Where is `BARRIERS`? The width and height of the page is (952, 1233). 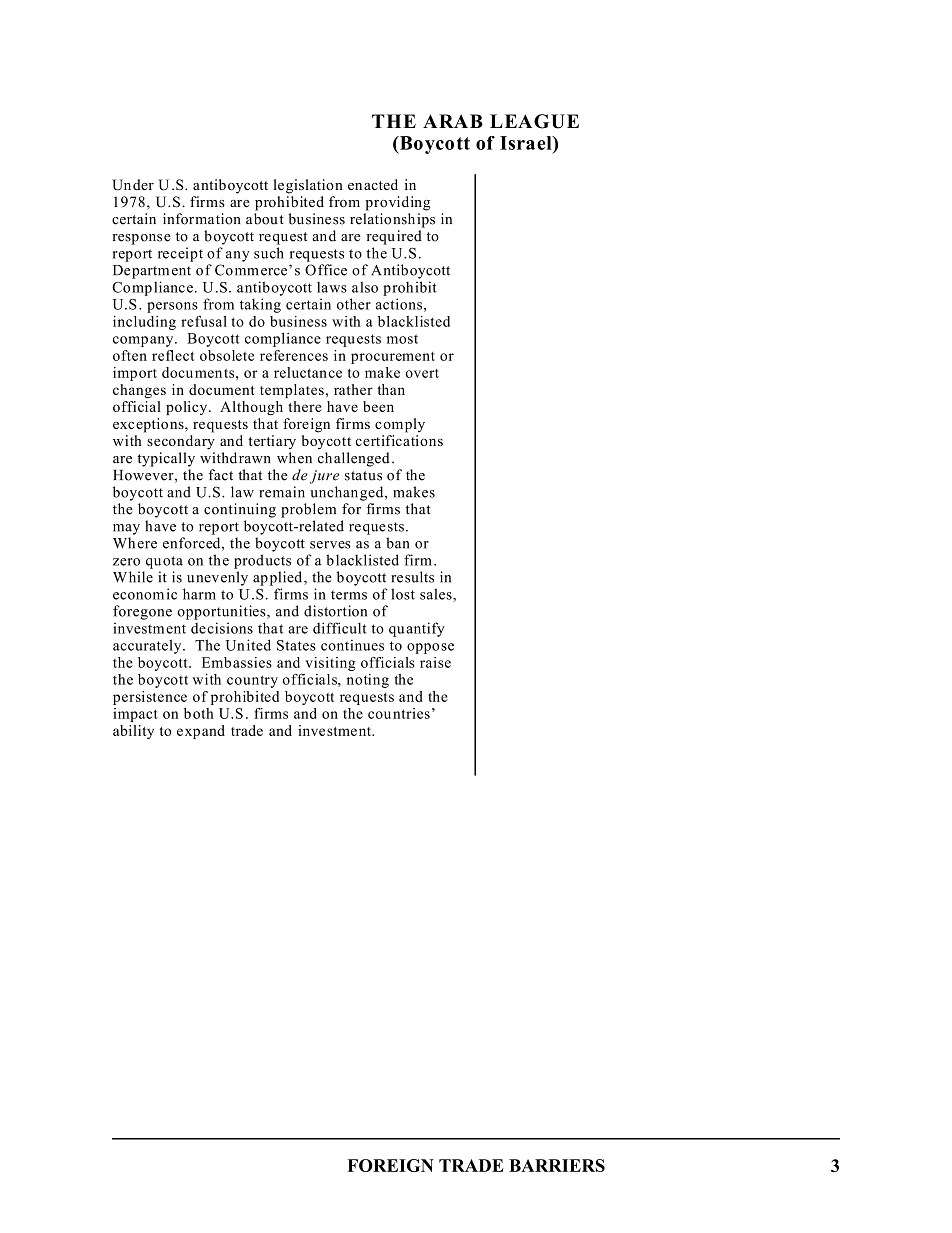 BARRIERS is located at coordinates (557, 1165).
